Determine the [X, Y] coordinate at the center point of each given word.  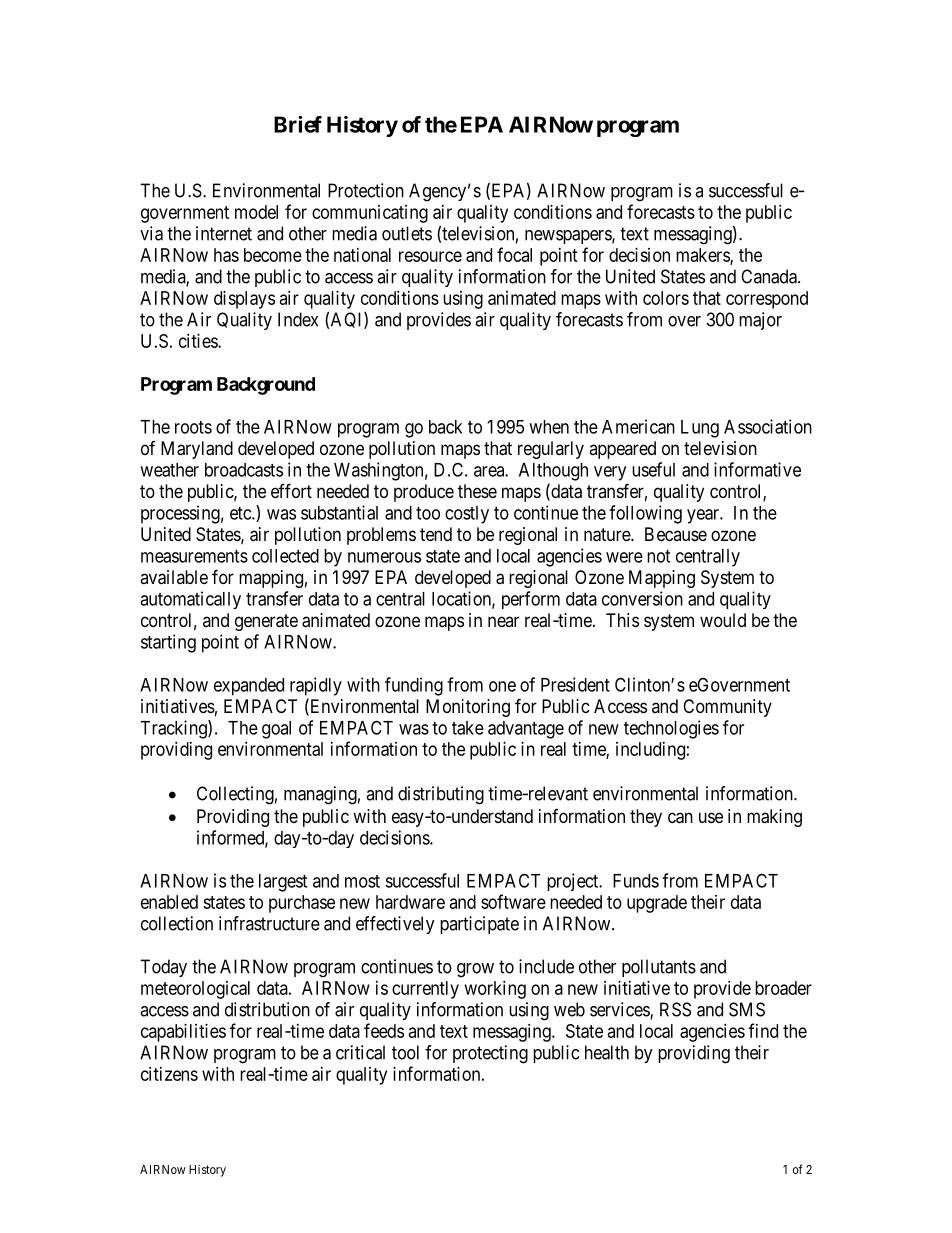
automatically [190, 600]
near [503, 621]
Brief [298, 124]
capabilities [183, 1033]
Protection [366, 190]
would [723, 620]
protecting [490, 1054]
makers [703, 256]
